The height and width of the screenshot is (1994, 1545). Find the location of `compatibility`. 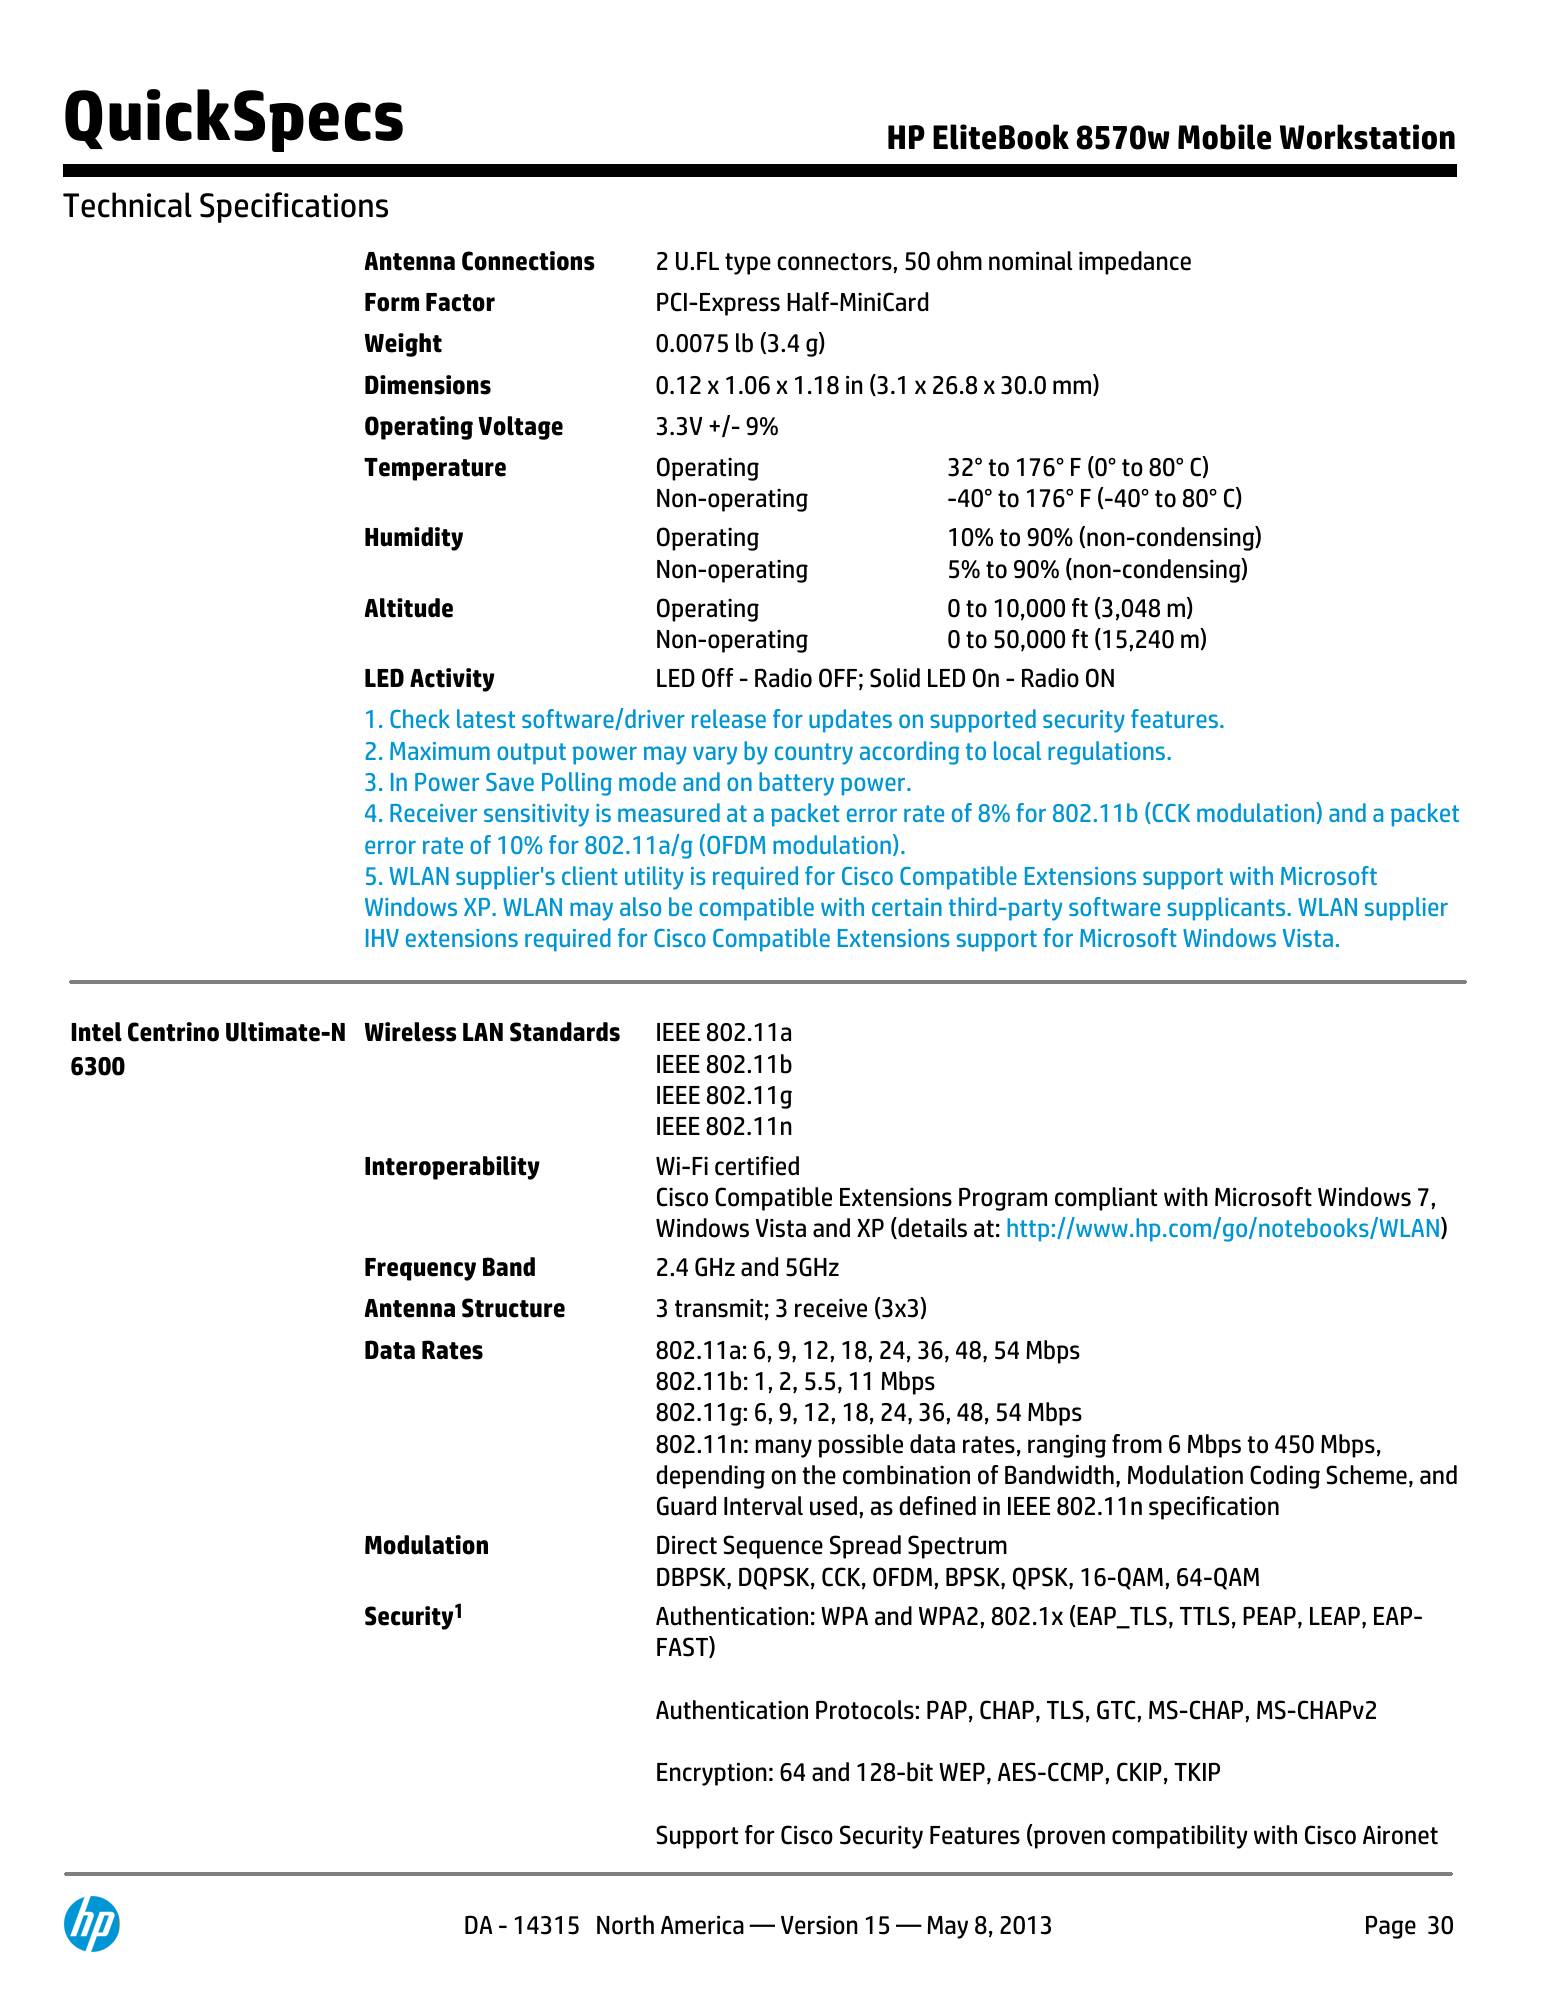

compatibility is located at coordinates (1180, 1837).
